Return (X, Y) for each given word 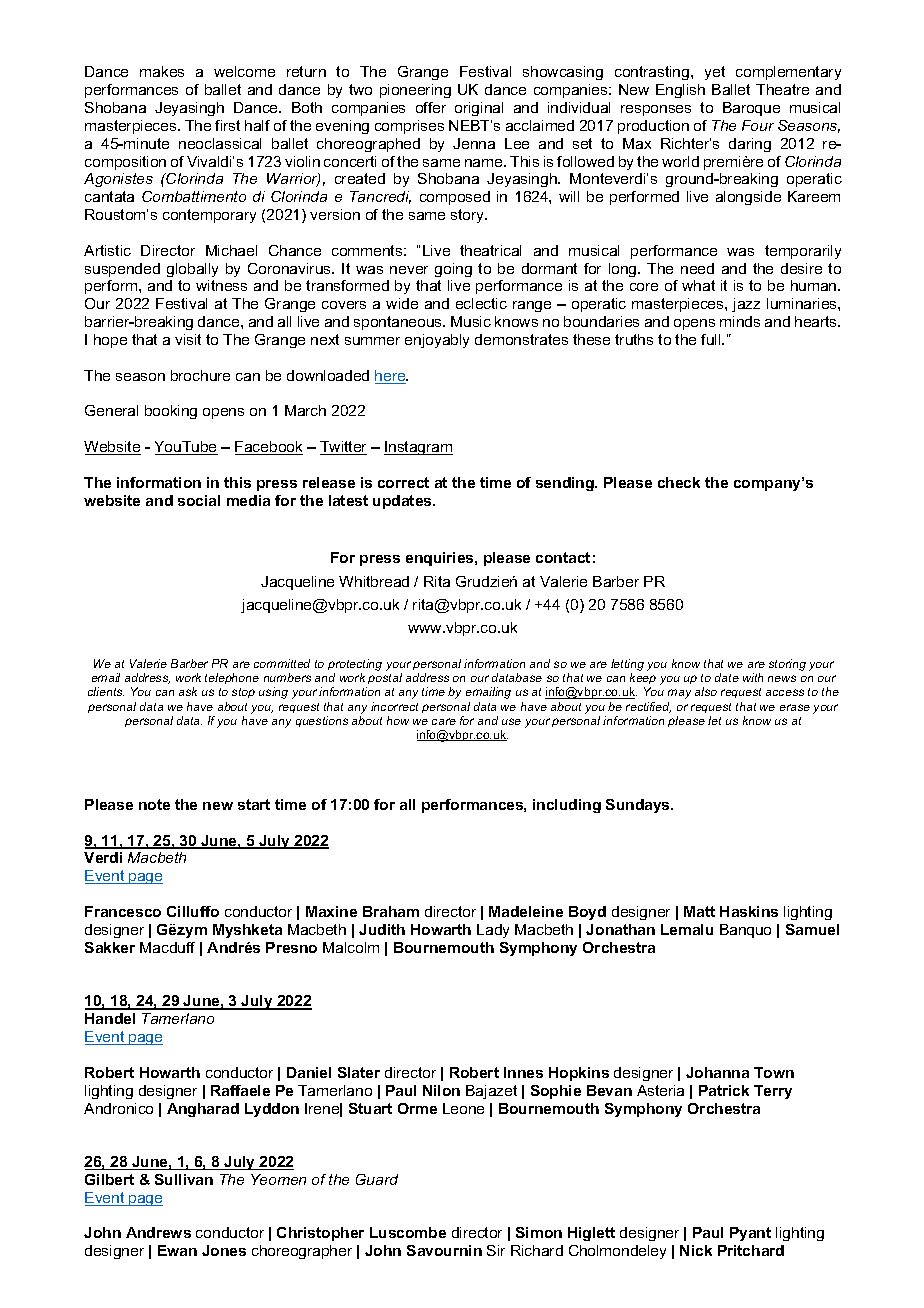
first (227, 125)
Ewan (177, 1250)
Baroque (751, 109)
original (479, 109)
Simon (539, 1232)
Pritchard (751, 1250)
